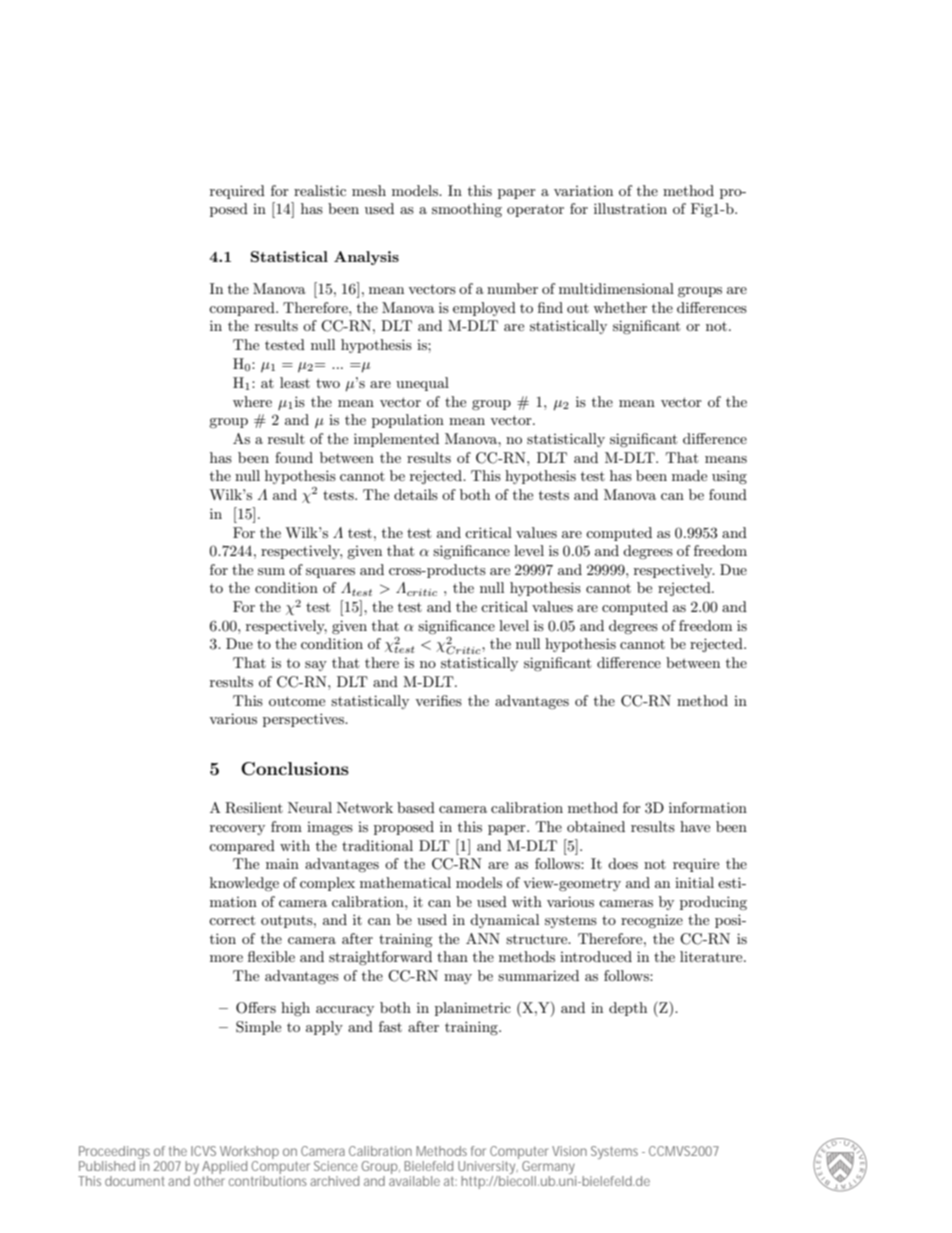 The height and width of the image is (1233, 952). I want to click on realistic, so click(320, 190).
